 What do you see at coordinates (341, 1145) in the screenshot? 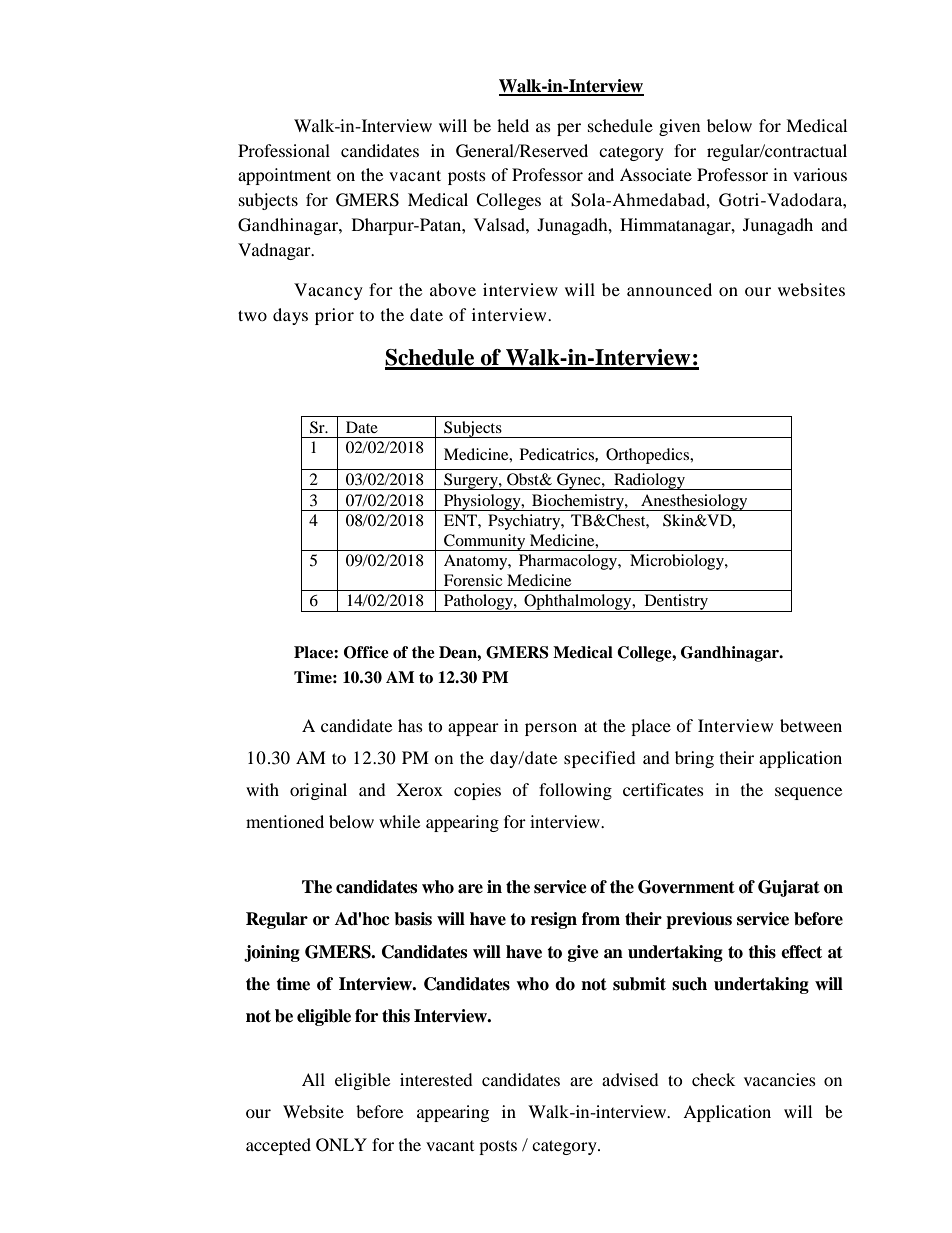
I see `ONLY` at bounding box center [341, 1145].
